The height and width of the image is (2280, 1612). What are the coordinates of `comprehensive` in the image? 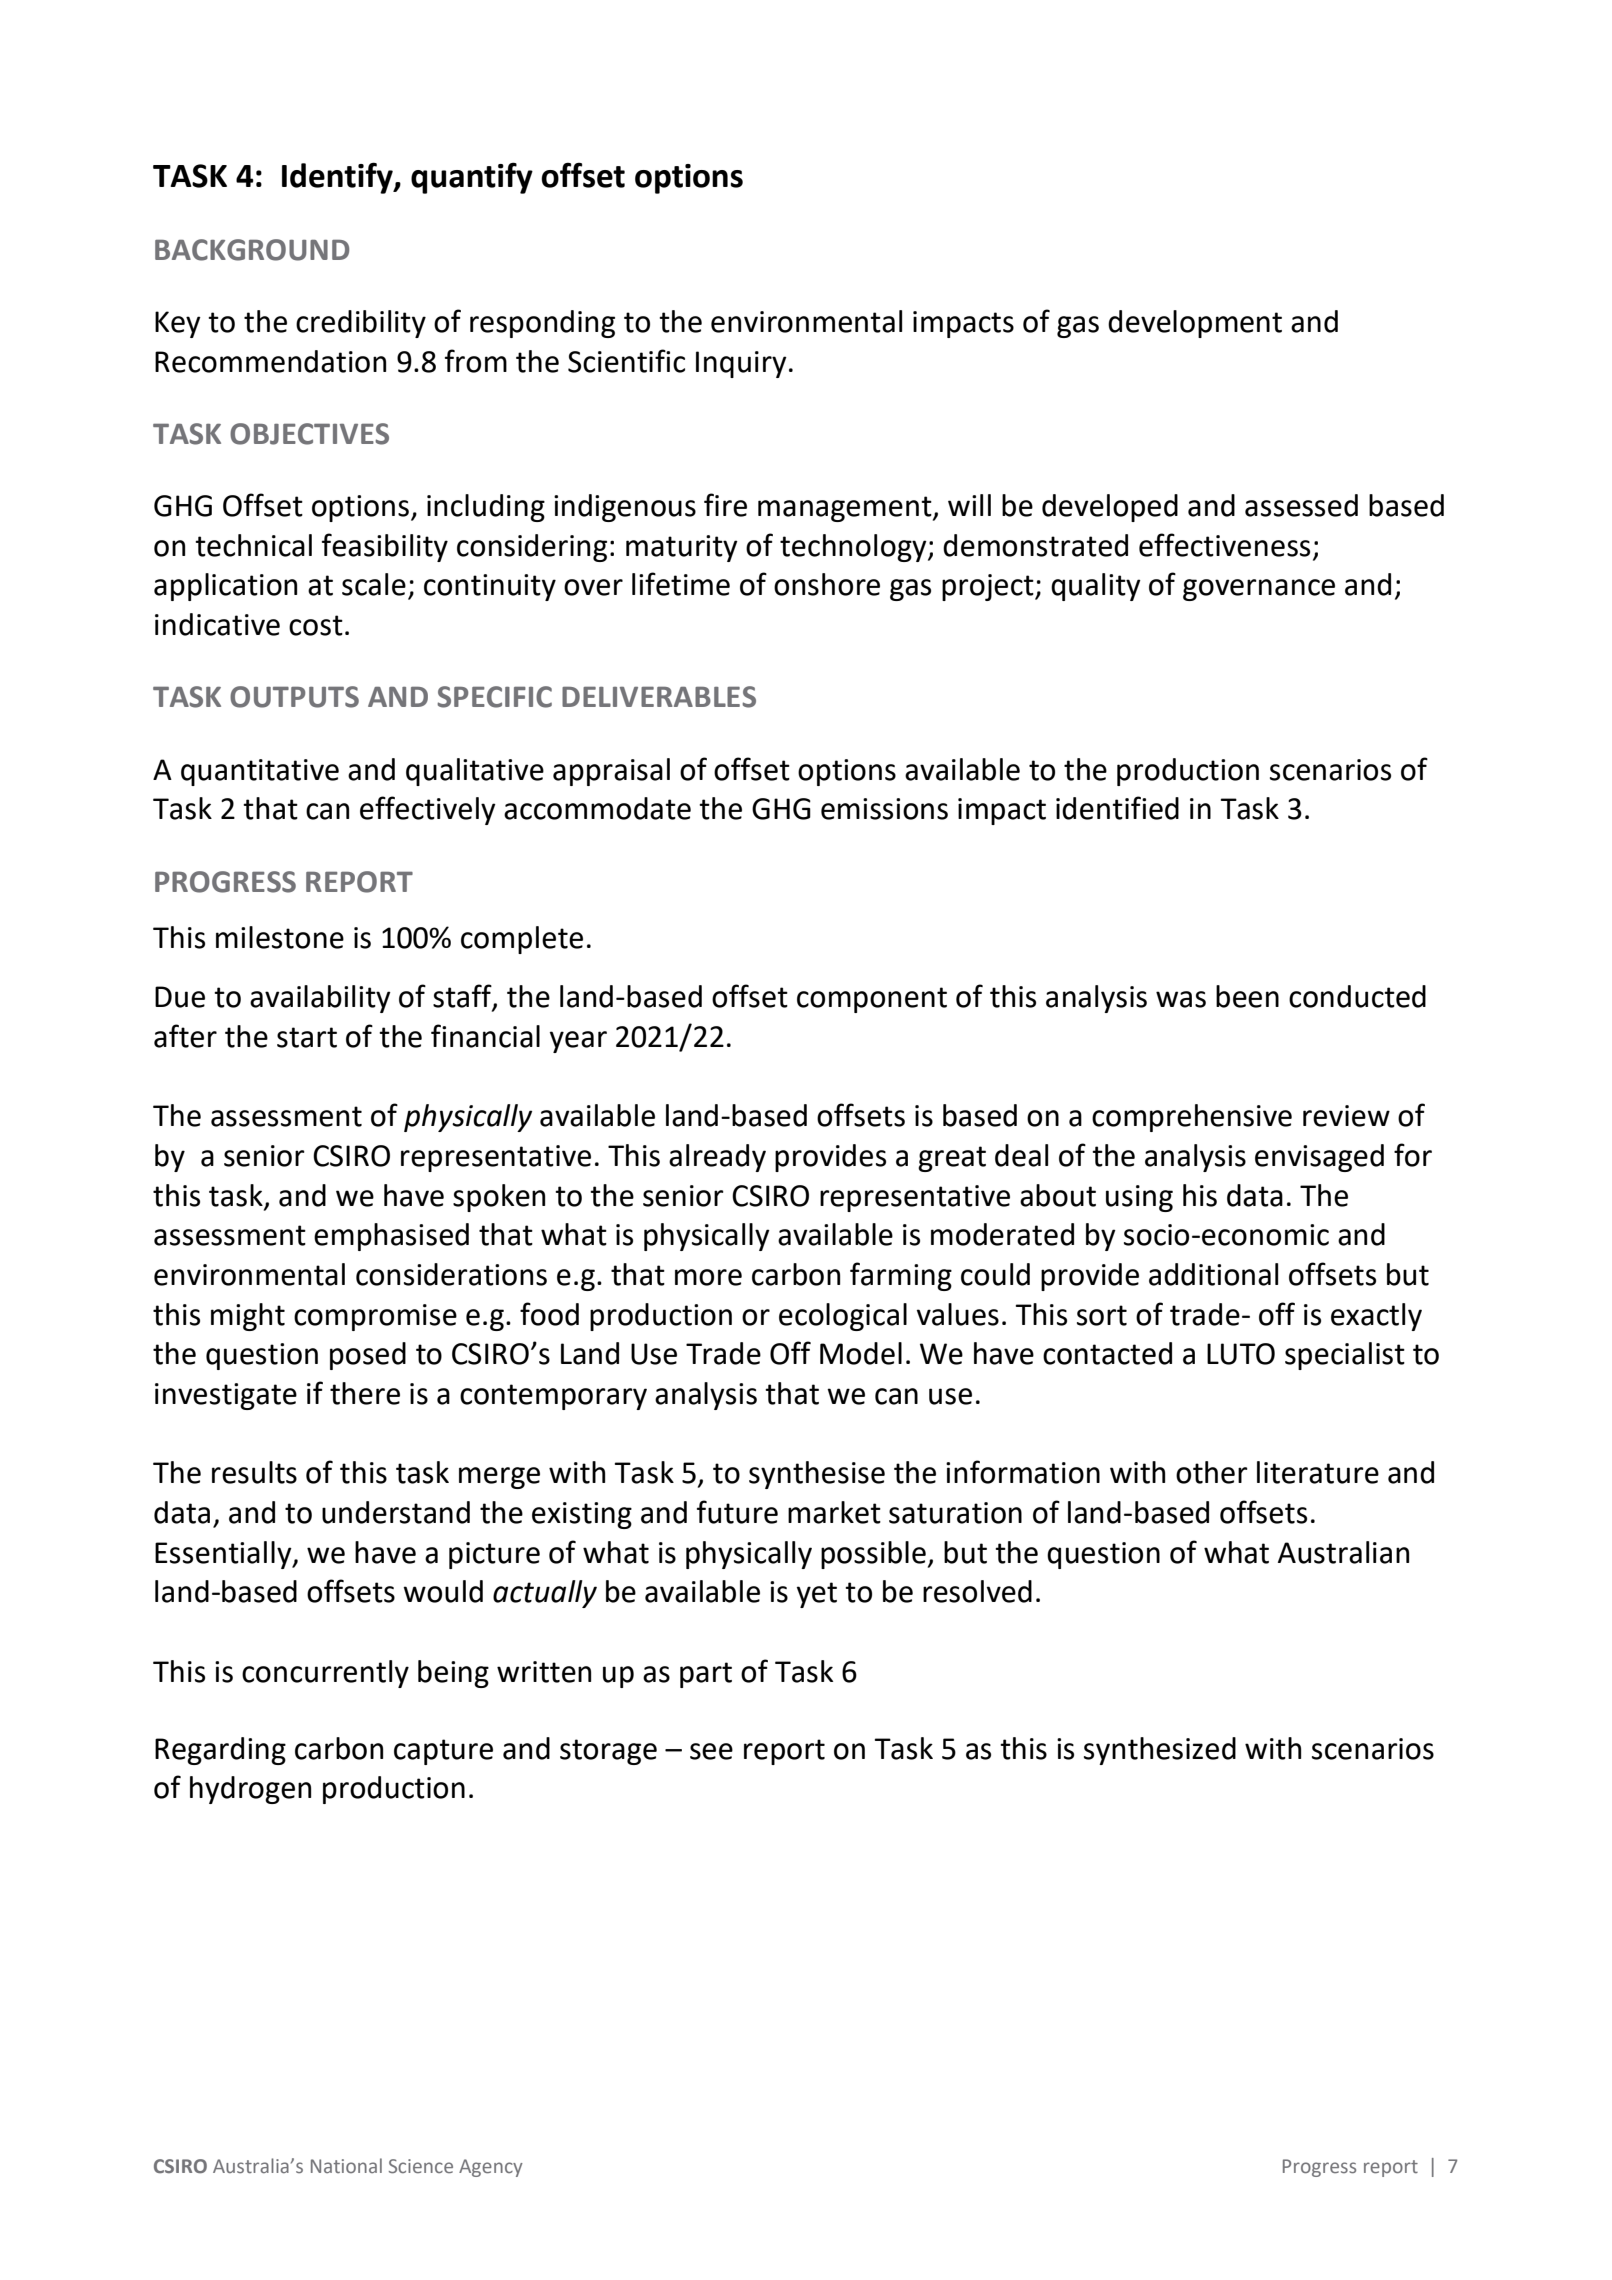 It's located at (1192, 1118).
